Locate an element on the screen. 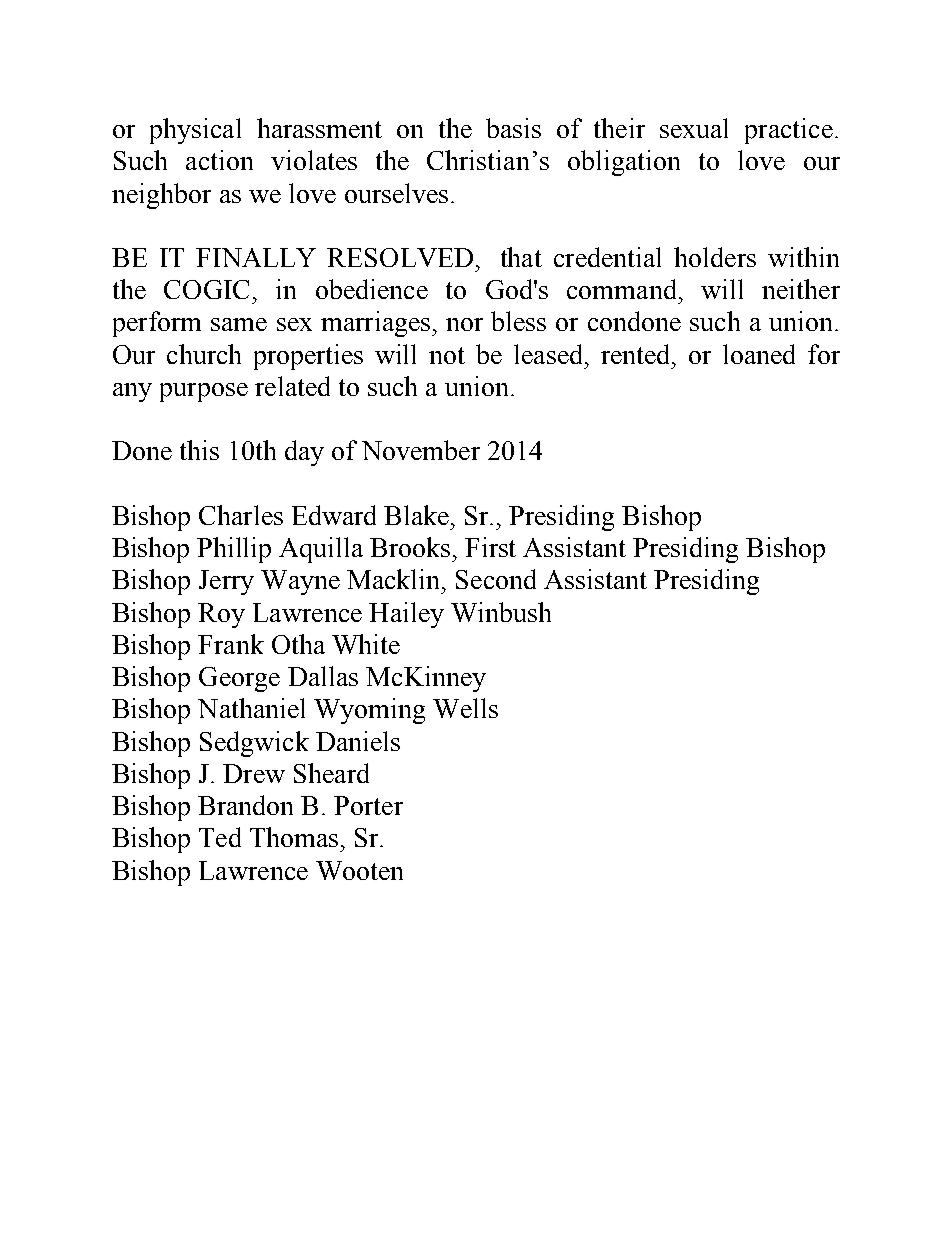 This screenshot has width=952, height=1233. Wooten is located at coordinates (359, 870).
